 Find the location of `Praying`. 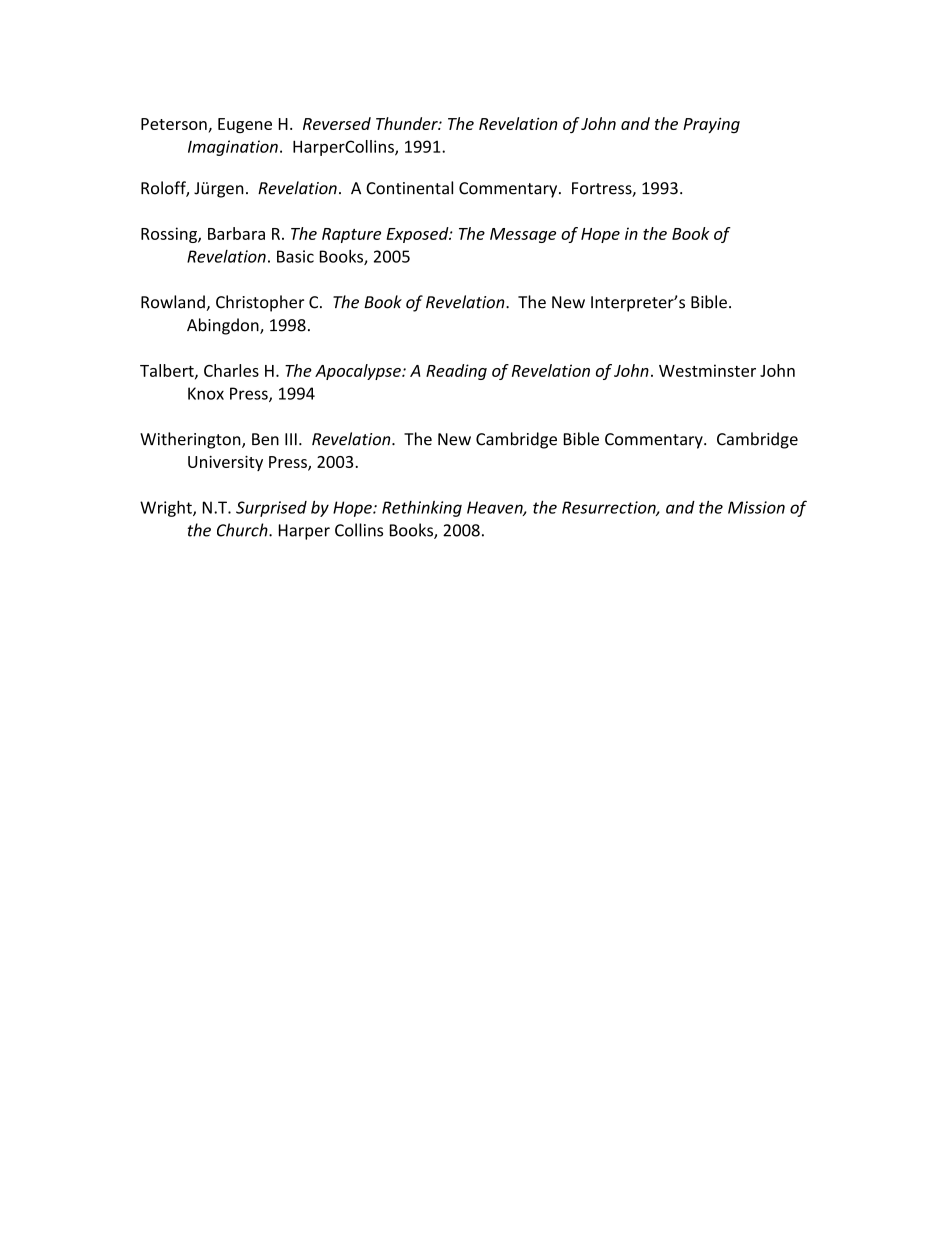

Praying is located at coordinates (711, 125).
